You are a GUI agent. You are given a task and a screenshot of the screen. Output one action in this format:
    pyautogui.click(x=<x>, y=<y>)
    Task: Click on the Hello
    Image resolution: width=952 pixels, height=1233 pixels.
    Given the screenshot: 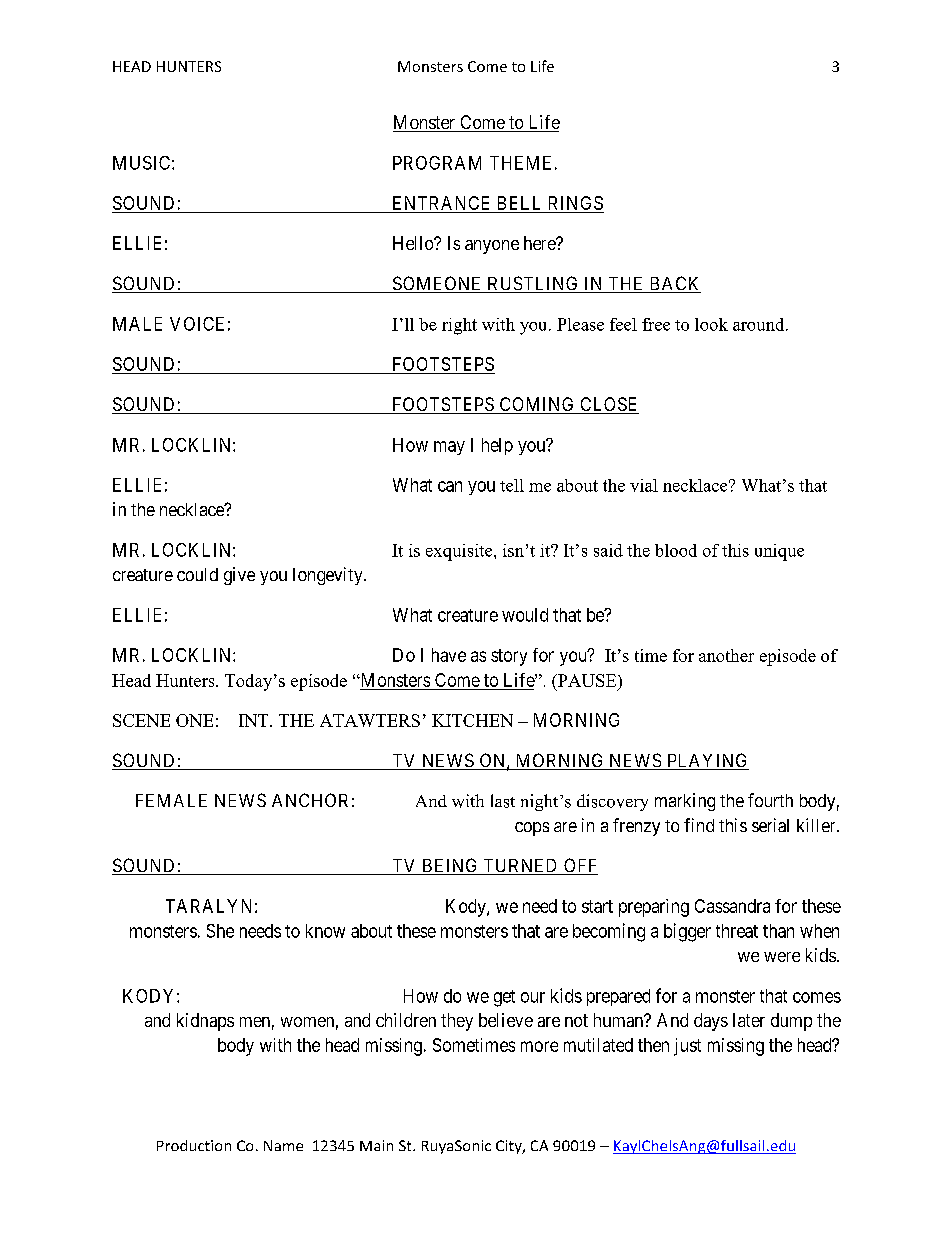 What is the action you would take?
    pyautogui.click(x=414, y=243)
